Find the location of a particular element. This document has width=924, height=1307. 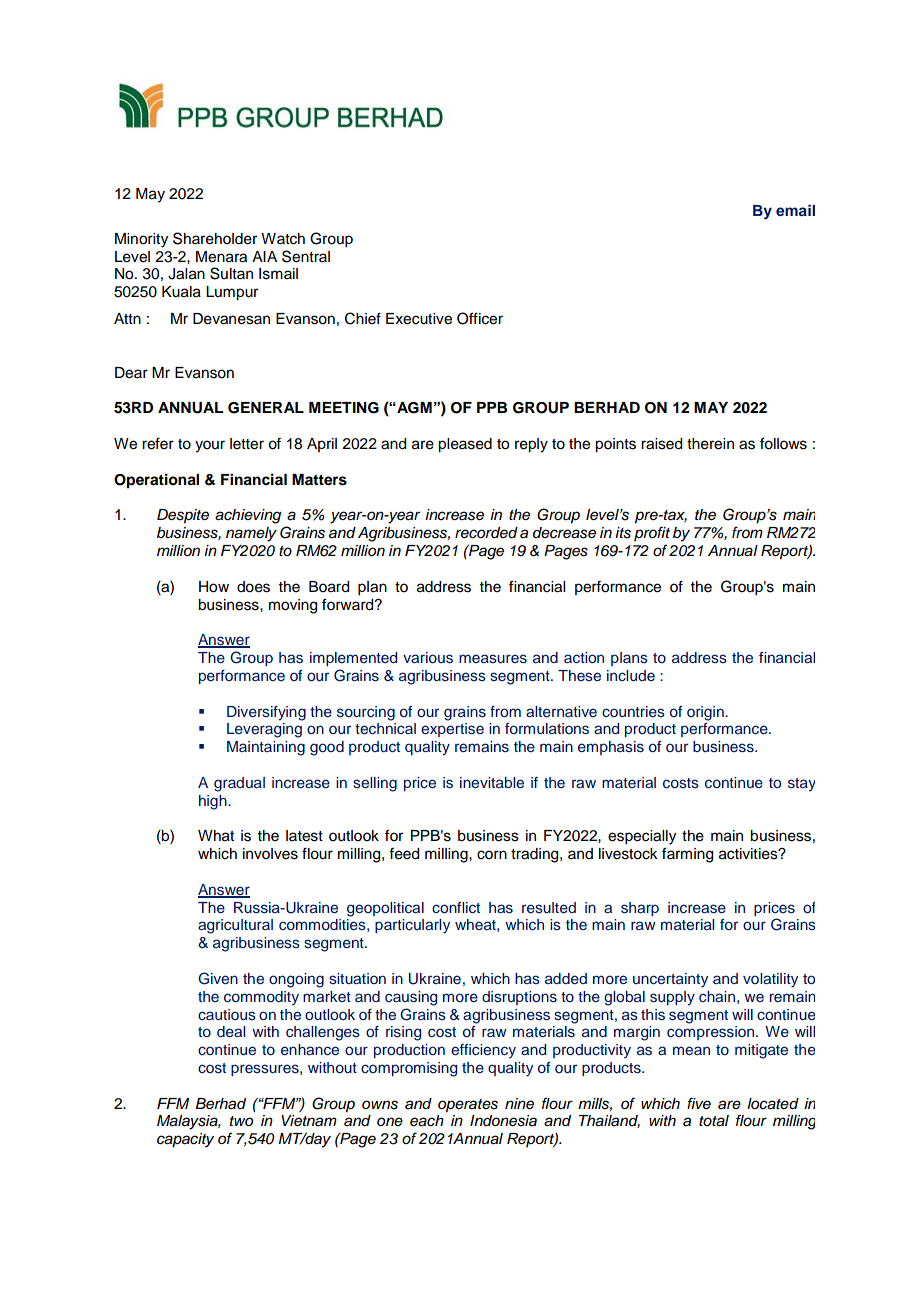

agricultural is located at coordinates (235, 926).
